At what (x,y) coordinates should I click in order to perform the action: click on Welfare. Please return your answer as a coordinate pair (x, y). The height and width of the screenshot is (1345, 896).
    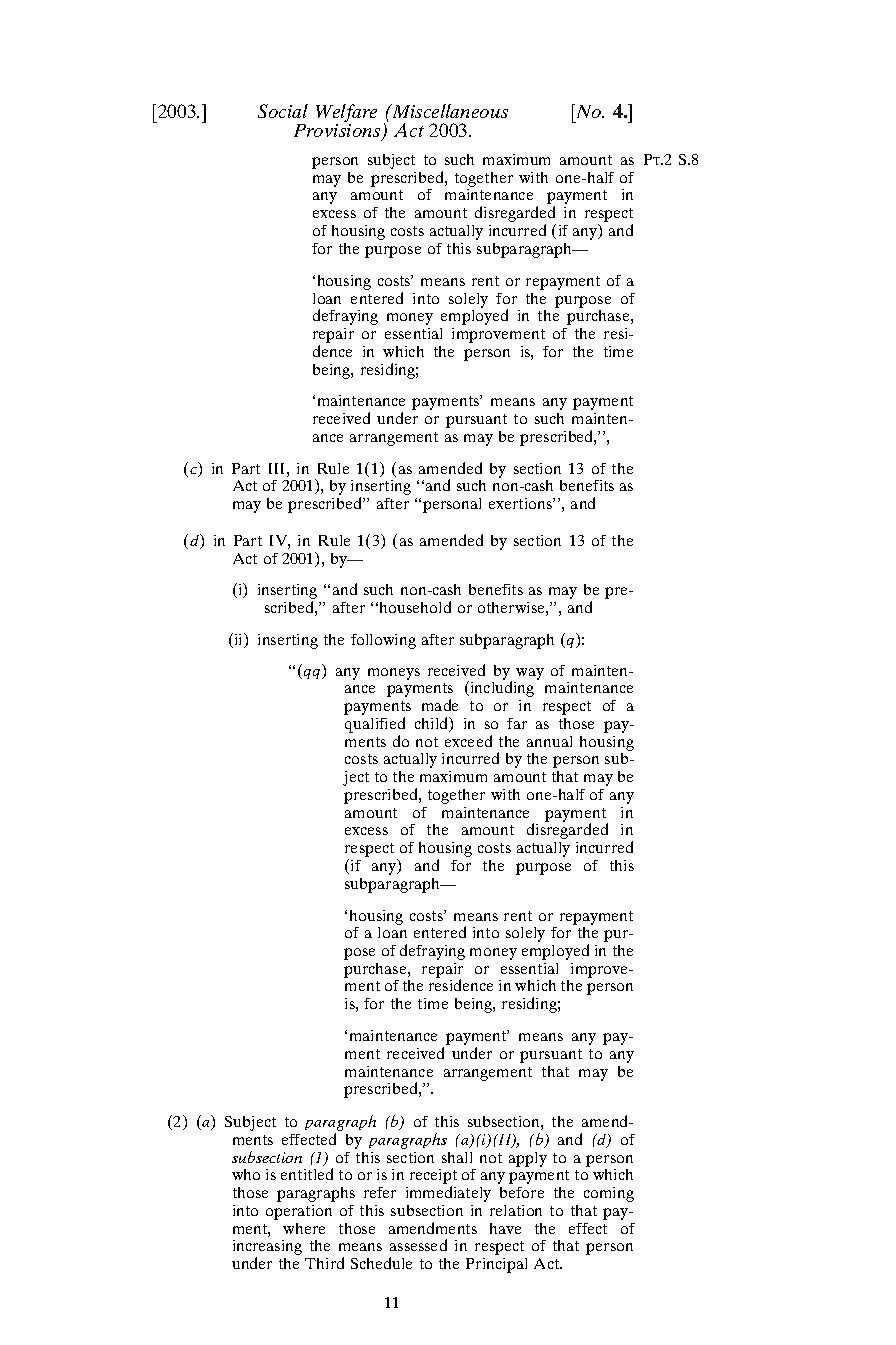
    Looking at the image, I should click on (346, 114).
